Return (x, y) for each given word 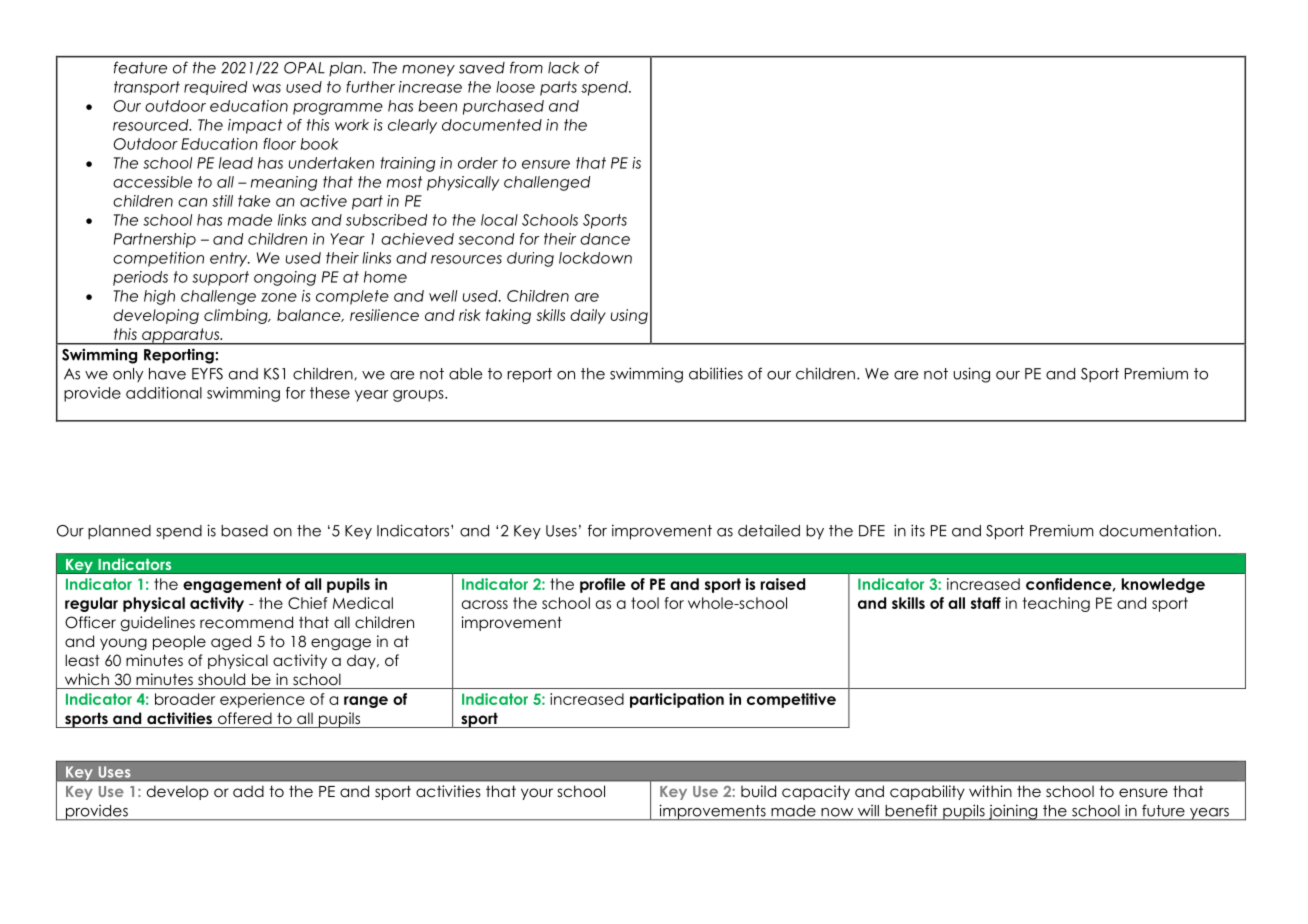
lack (563, 68)
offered (245, 718)
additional (164, 393)
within (990, 791)
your (537, 794)
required (215, 88)
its (918, 530)
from (526, 67)
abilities (716, 373)
